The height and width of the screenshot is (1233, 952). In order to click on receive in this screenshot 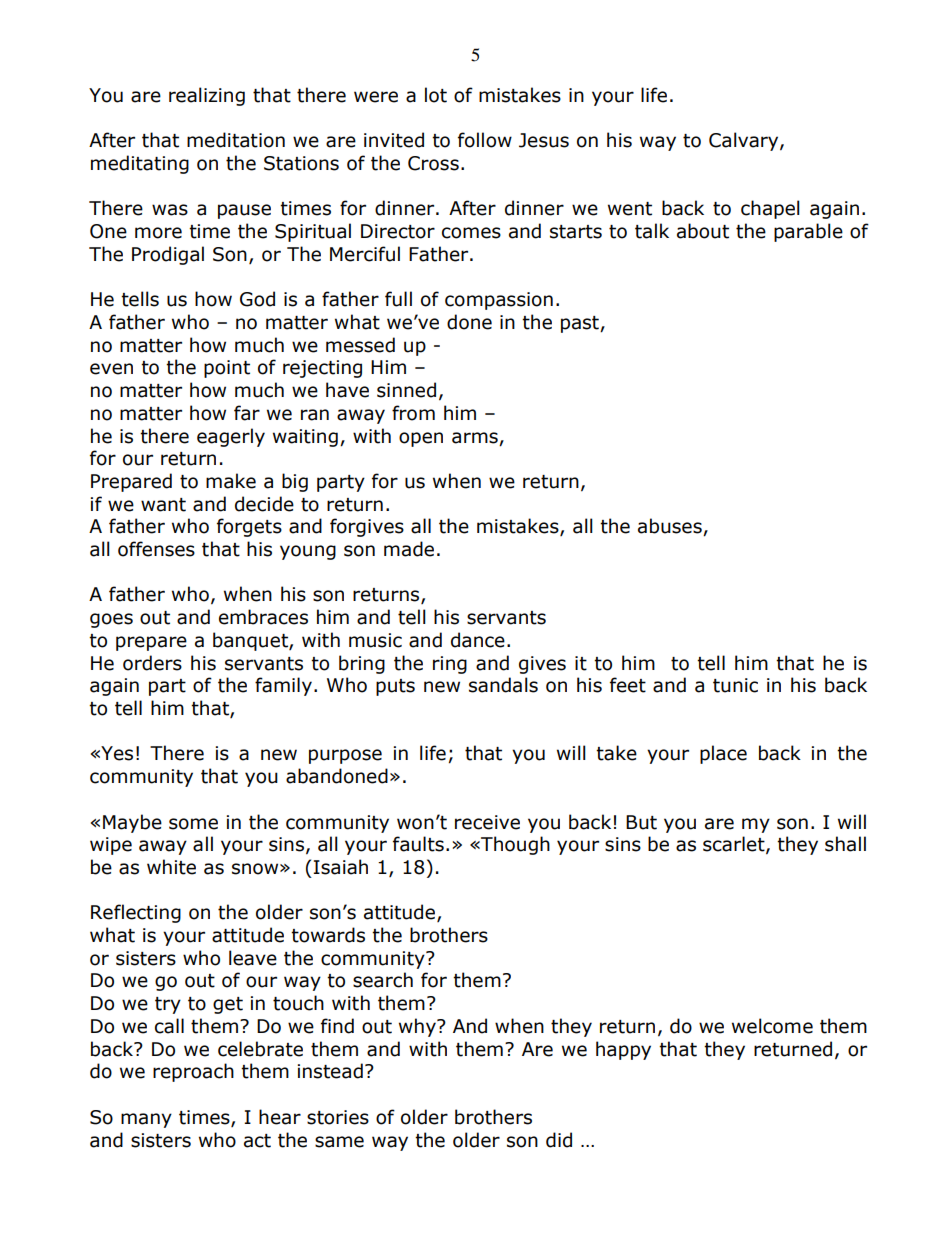, I will do `click(487, 822)`.
